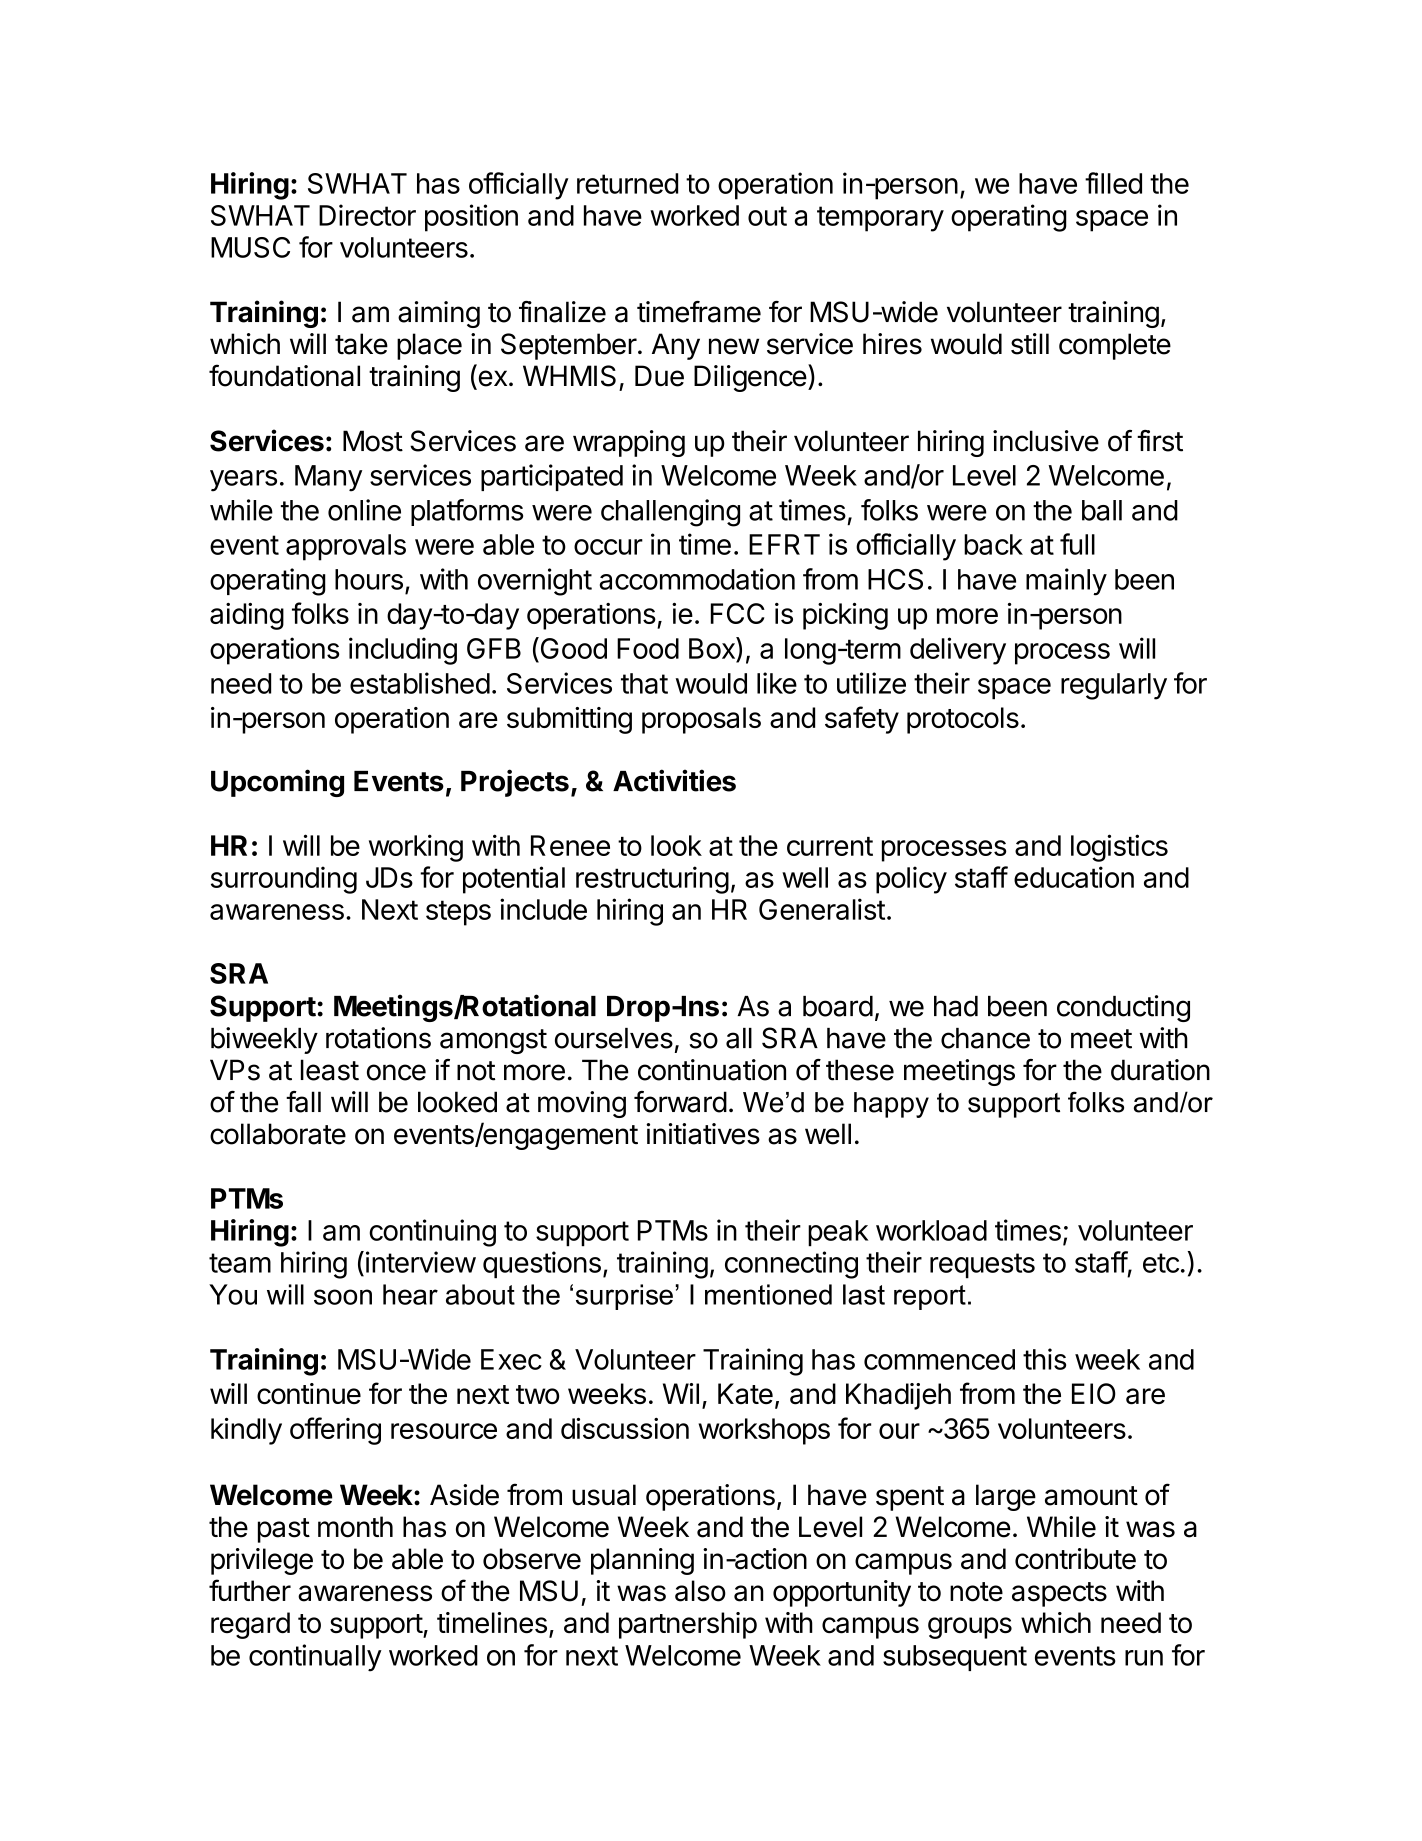 This screenshot has height=1841, width=1422. I want to click on surrounding, so click(284, 880).
